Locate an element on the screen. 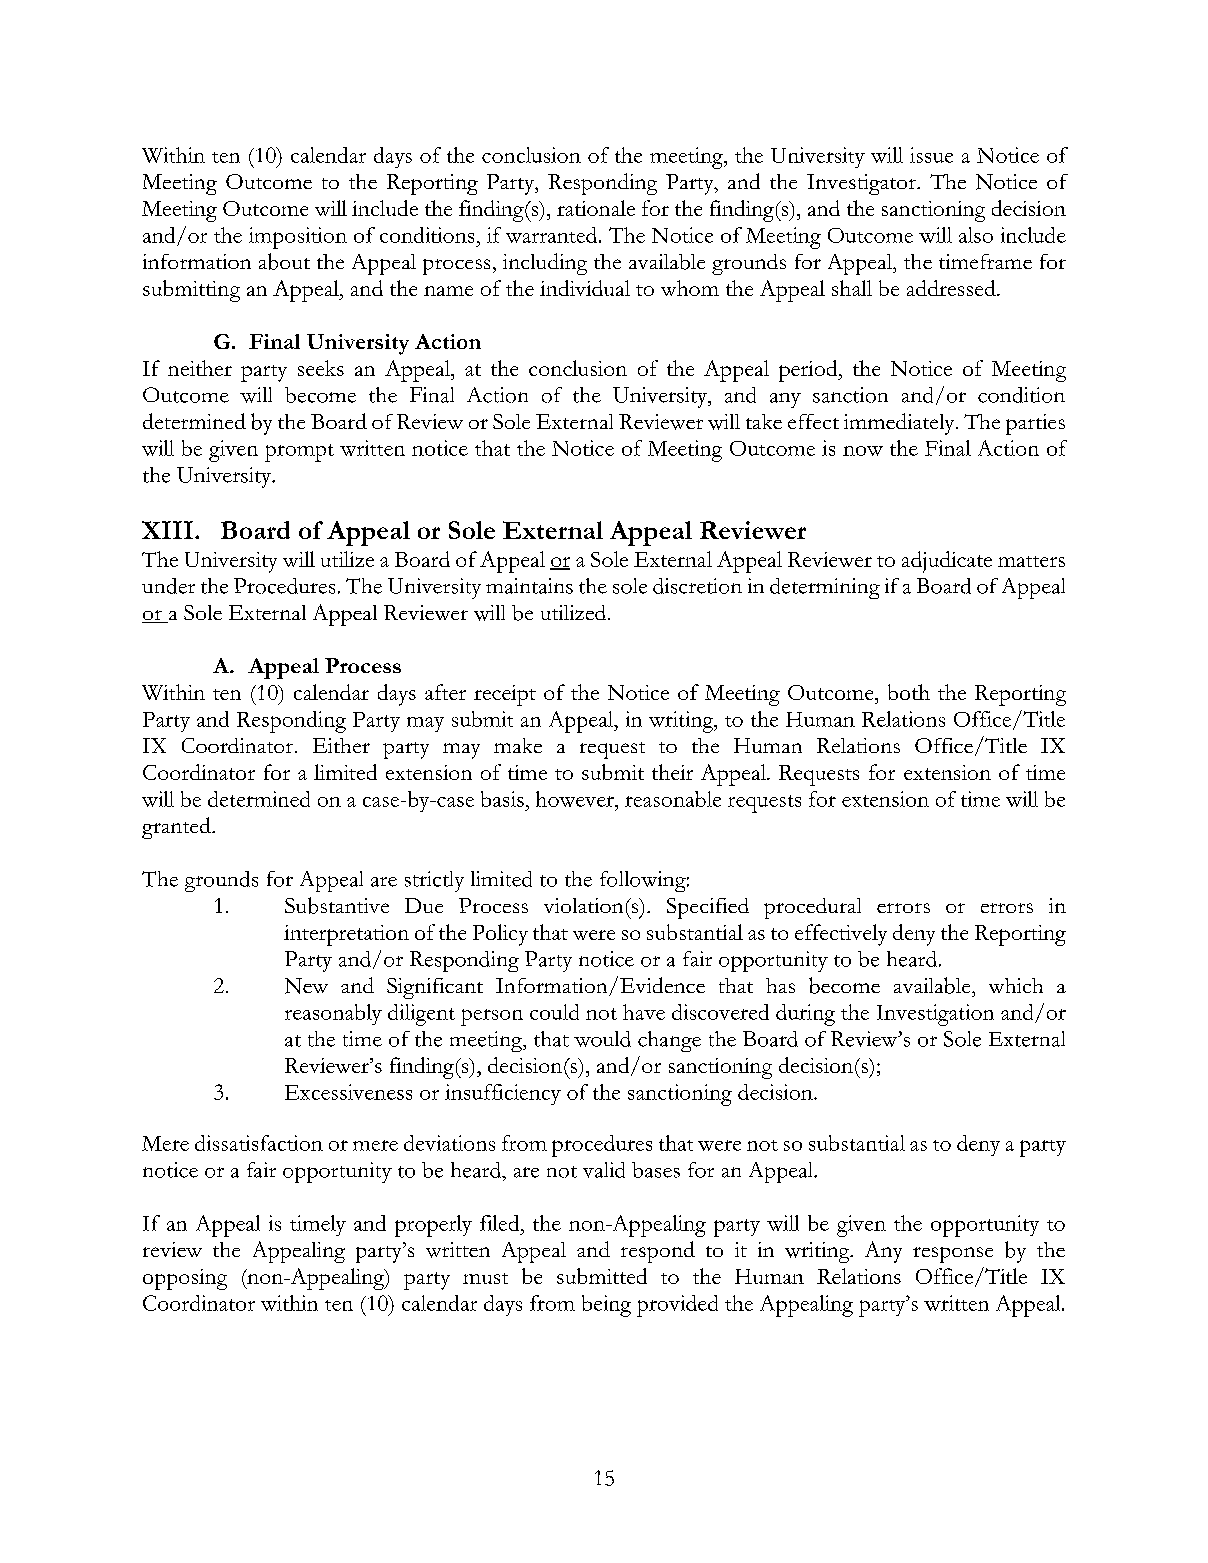  rationale is located at coordinates (596, 208).
